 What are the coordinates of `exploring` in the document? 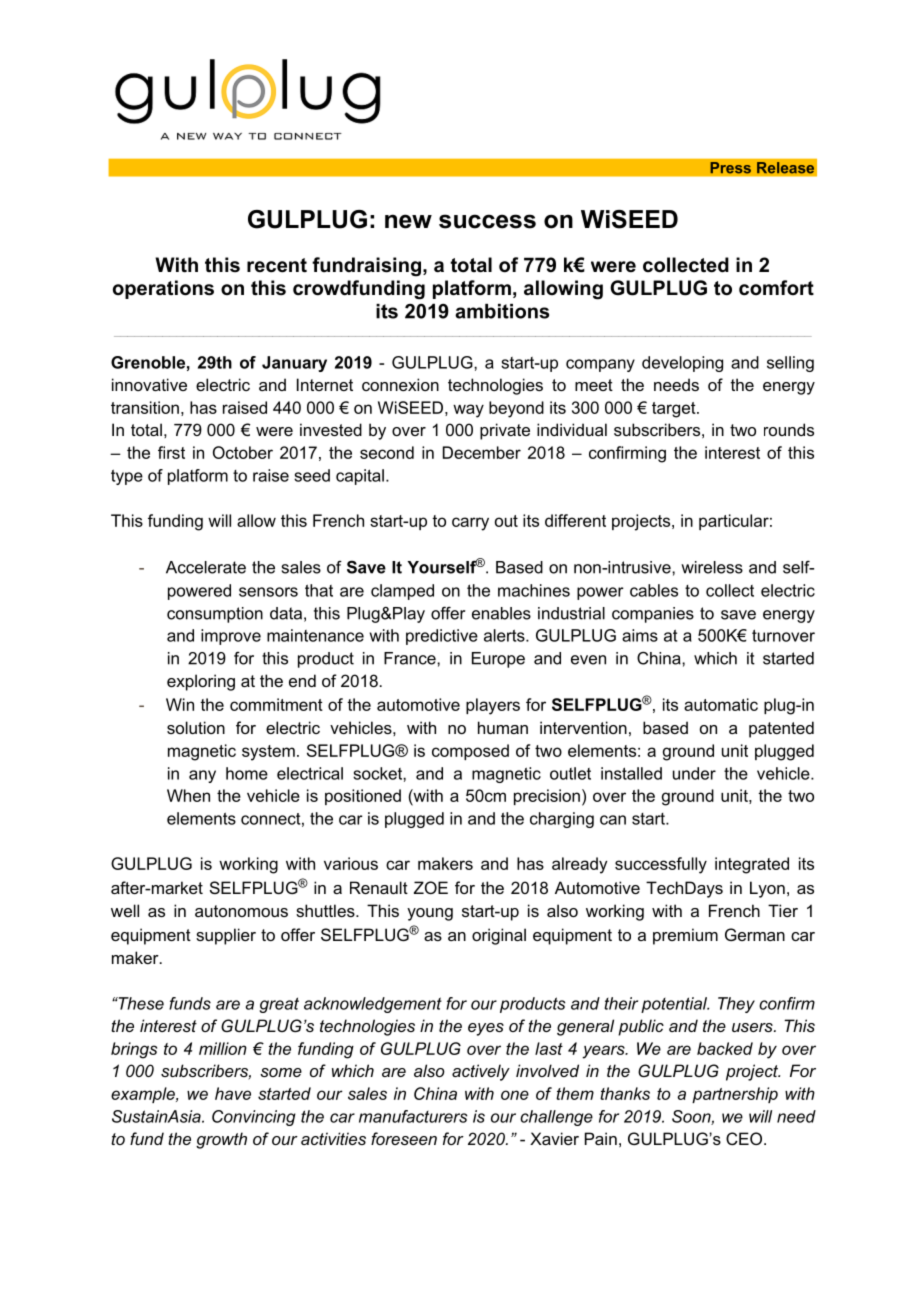 It's located at (201, 682).
